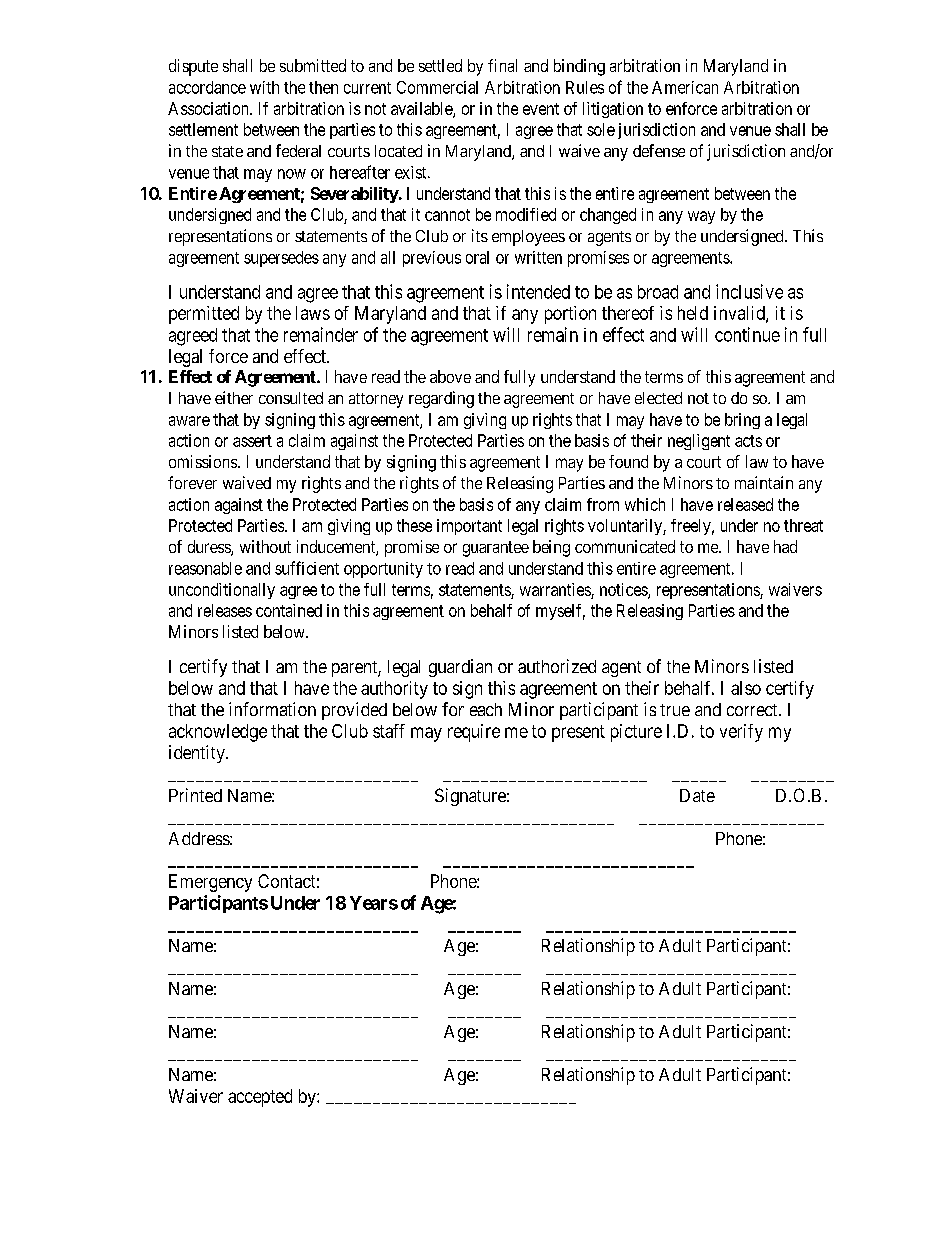 This page has height=1233, width=952. I want to click on Printed, so click(195, 795).
